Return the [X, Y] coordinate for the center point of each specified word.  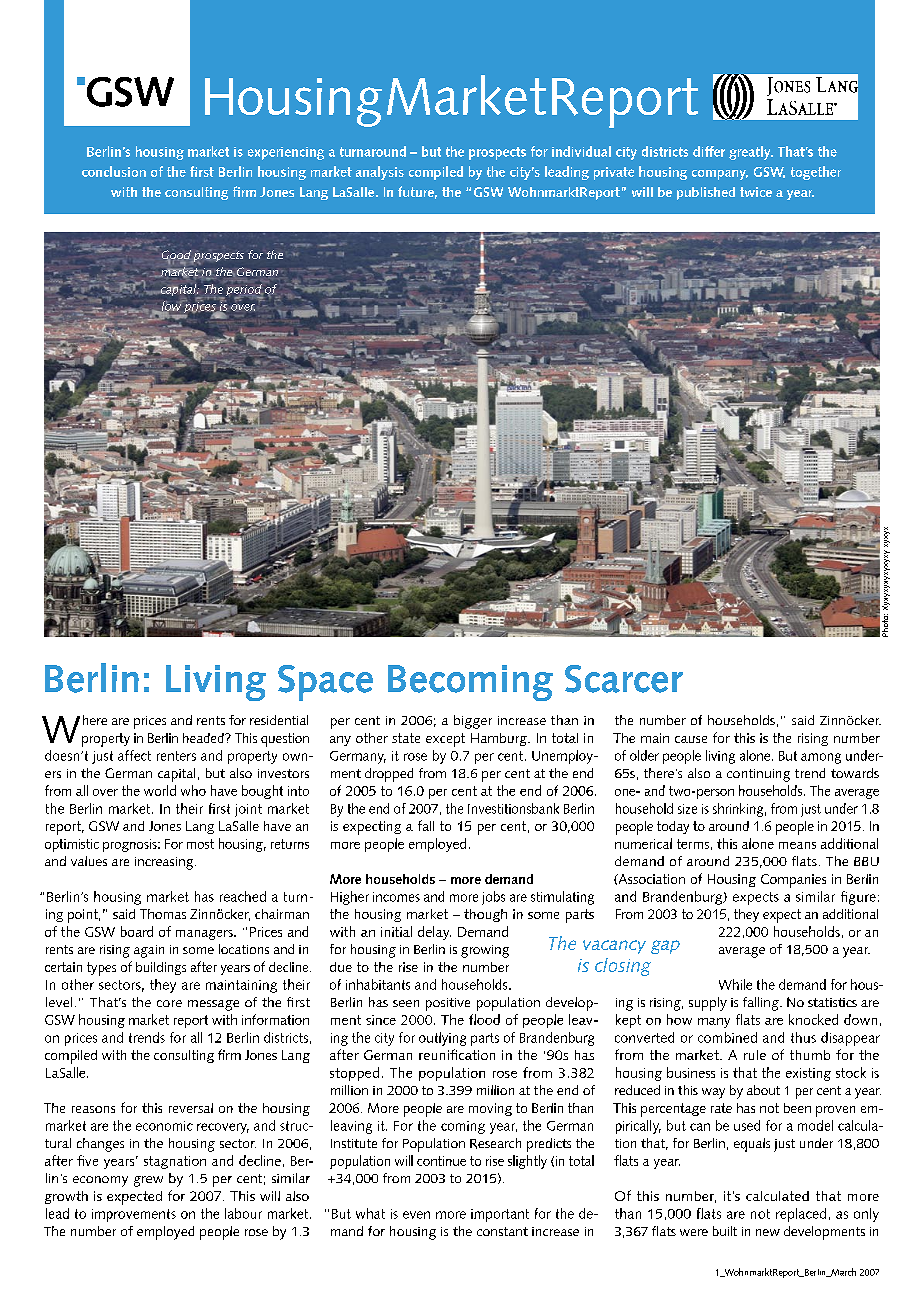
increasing [165, 863]
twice [756, 192]
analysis [380, 173]
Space [325, 683]
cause [691, 739]
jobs [493, 898]
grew [148, 1181]
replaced [801, 1215]
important [500, 1215]
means [797, 845]
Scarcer [624, 679]
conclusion [114, 171]
